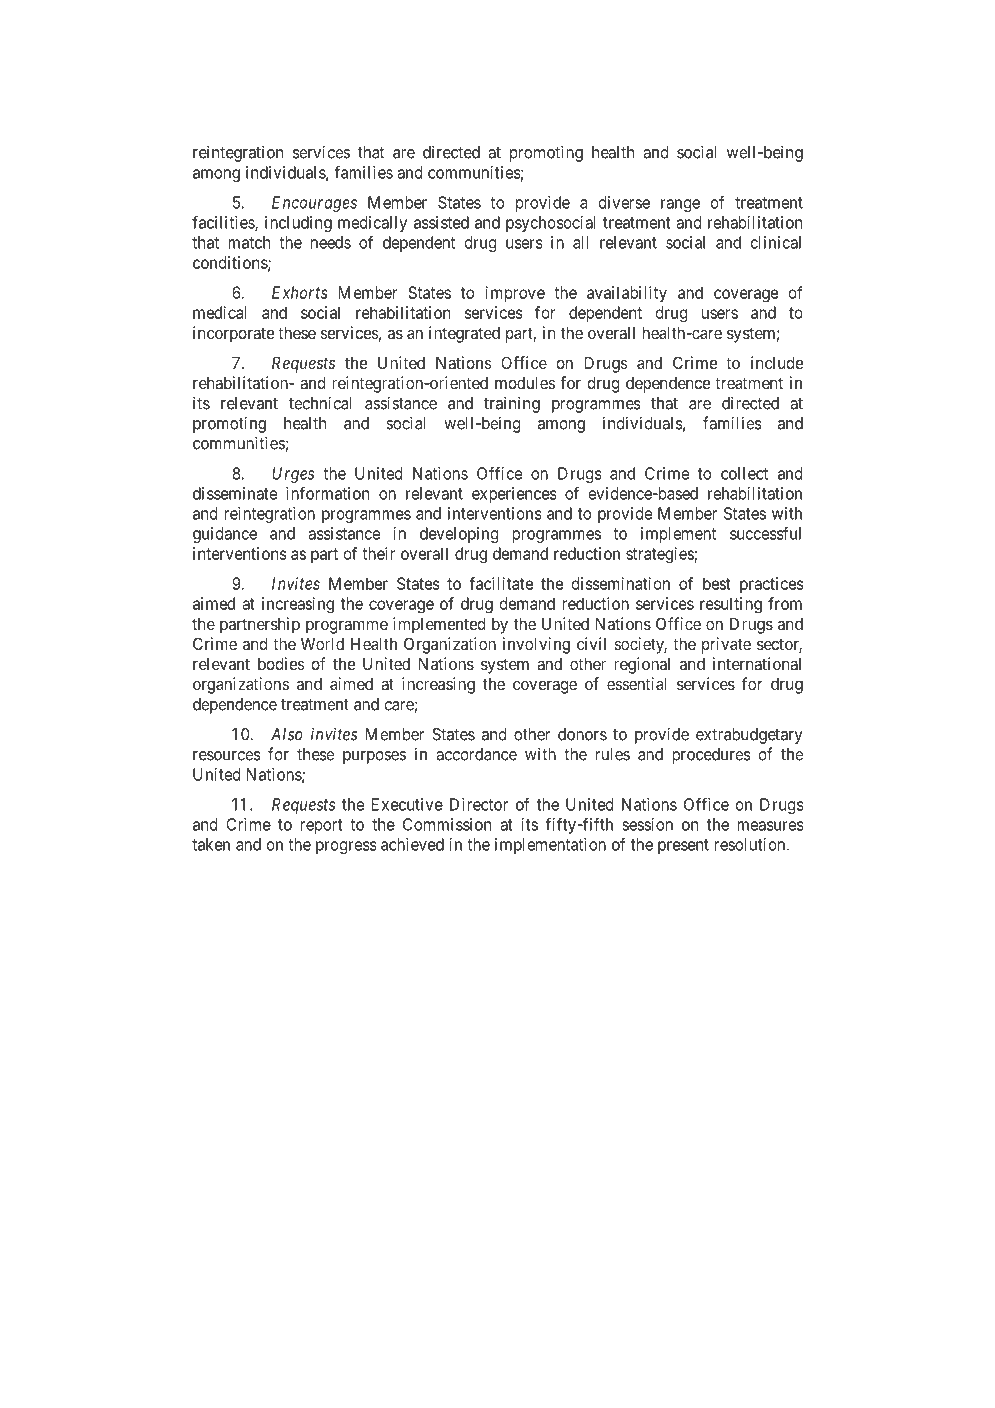  I want to click on assisted, so click(441, 222).
